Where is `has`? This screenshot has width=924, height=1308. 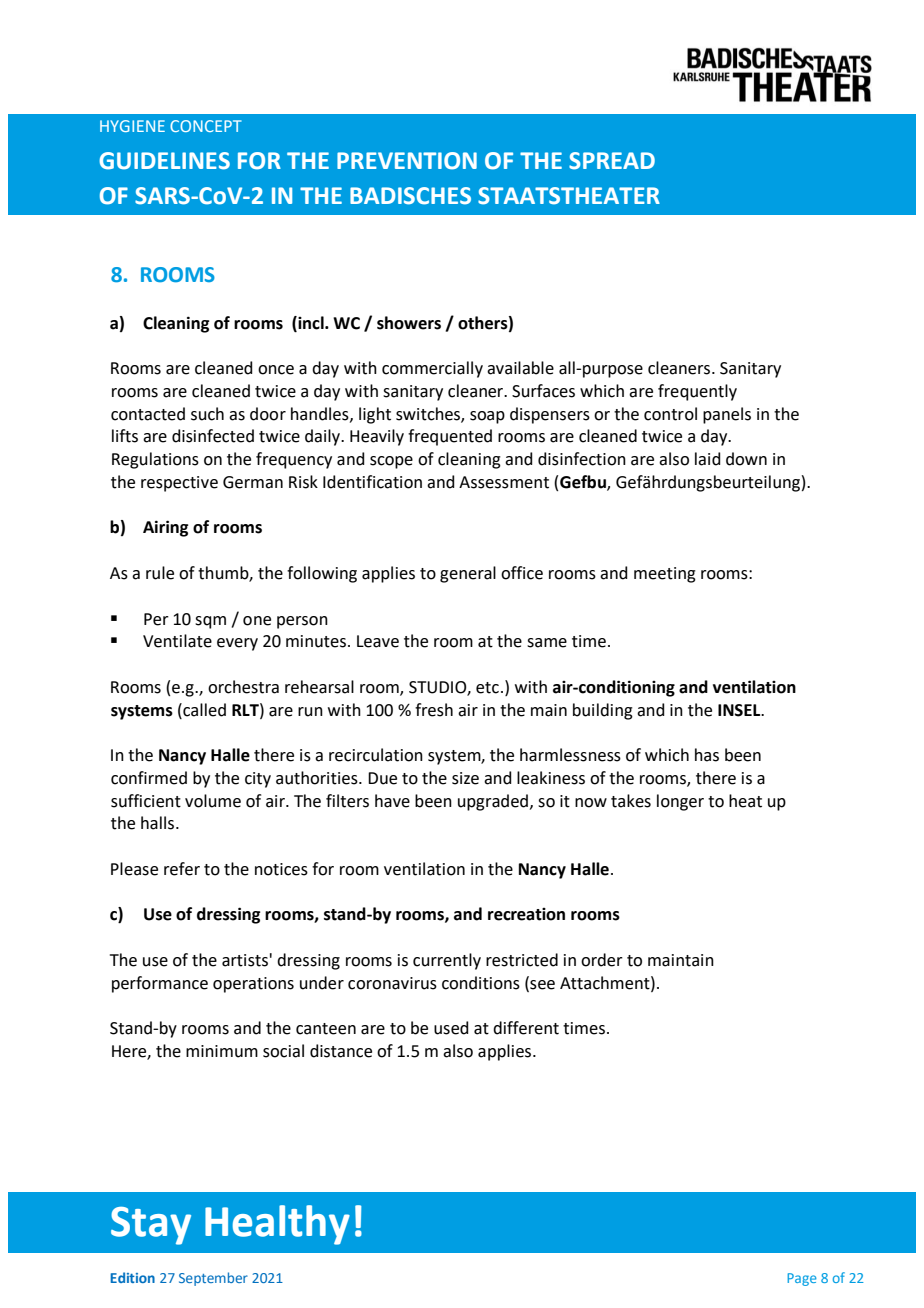
has is located at coordinates (707, 755).
